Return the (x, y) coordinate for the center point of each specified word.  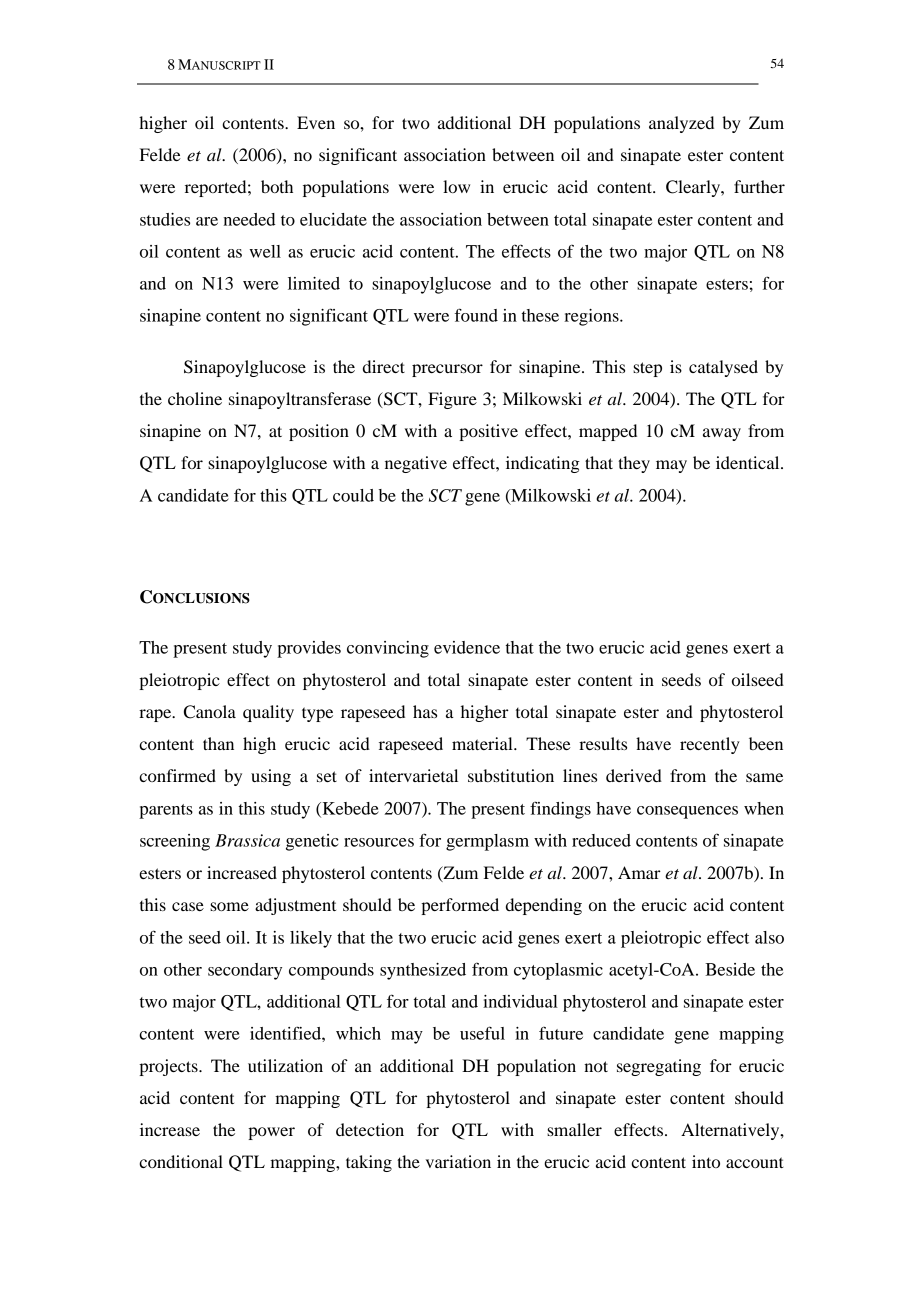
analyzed (681, 124)
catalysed (723, 368)
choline (195, 398)
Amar (639, 872)
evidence (467, 647)
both (277, 186)
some (229, 906)
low (456, 186)
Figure (452, 400)
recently (710, 745)
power (271, 1133)
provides (309, 649)
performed (460, 906)
